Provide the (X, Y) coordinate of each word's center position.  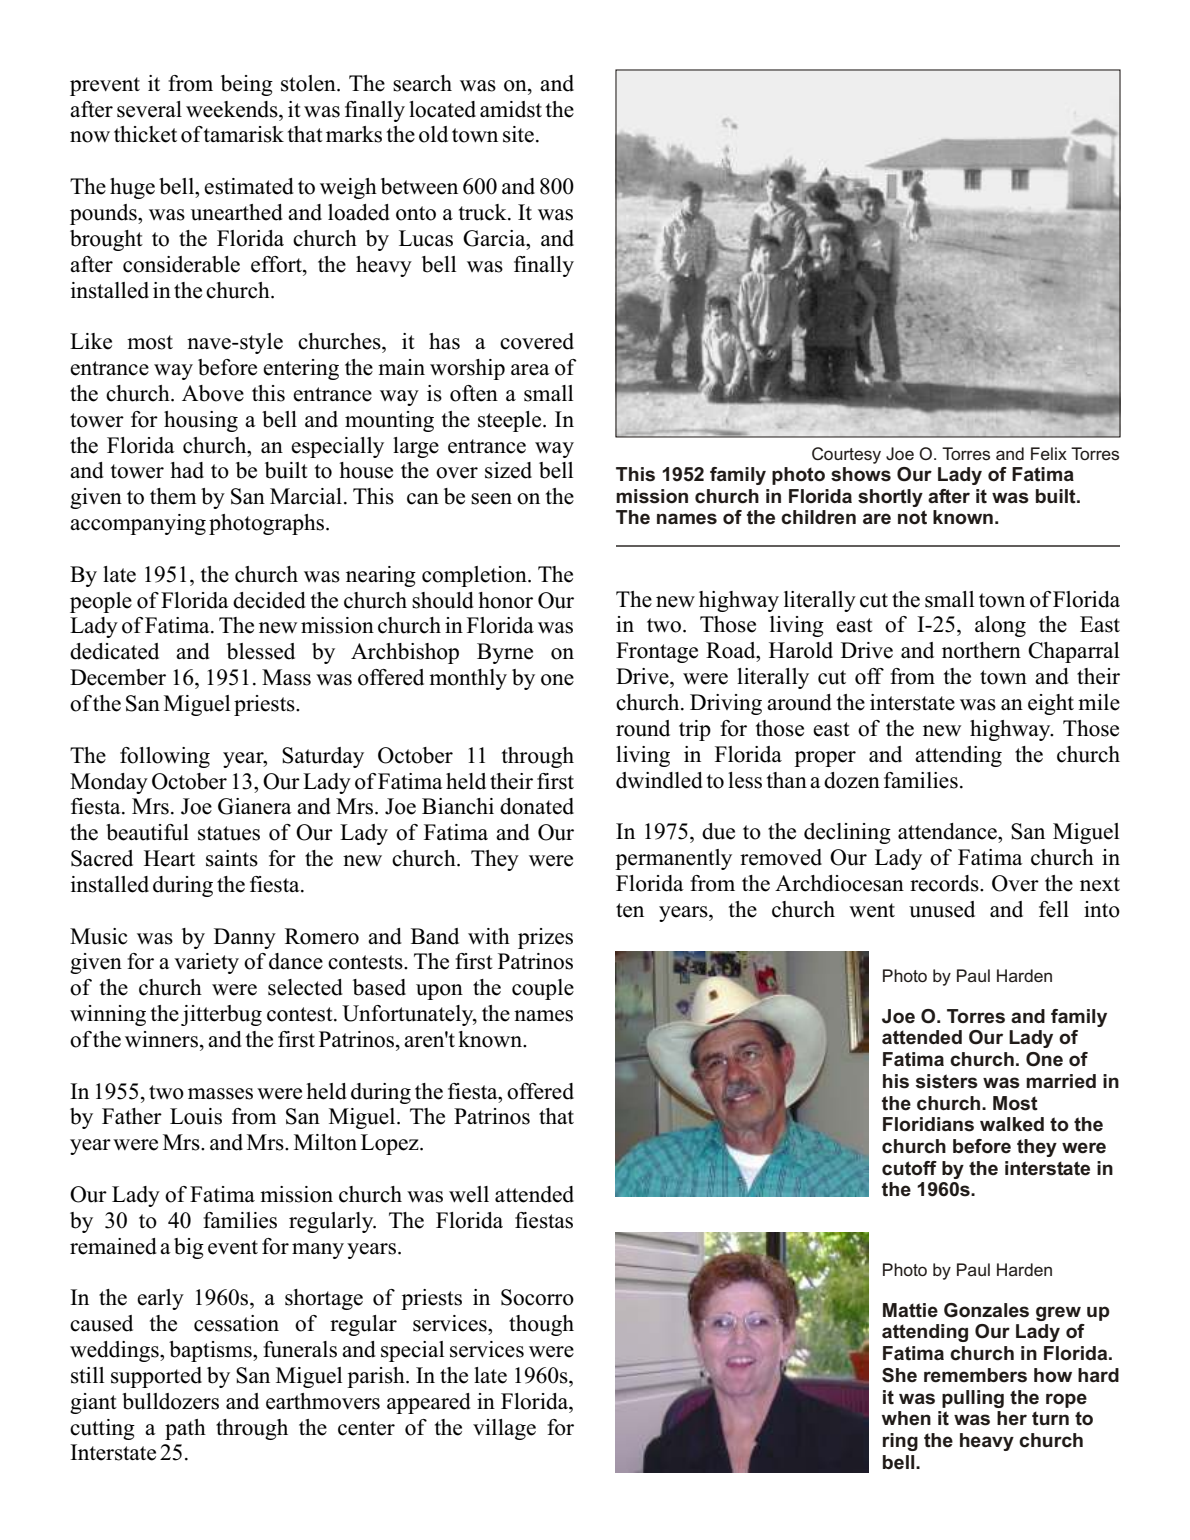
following (165, 757)
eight (1051, 704)
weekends (233, 109)
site (518, 134)
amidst (511, 109)
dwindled (659, 780)
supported (156, 1377)
